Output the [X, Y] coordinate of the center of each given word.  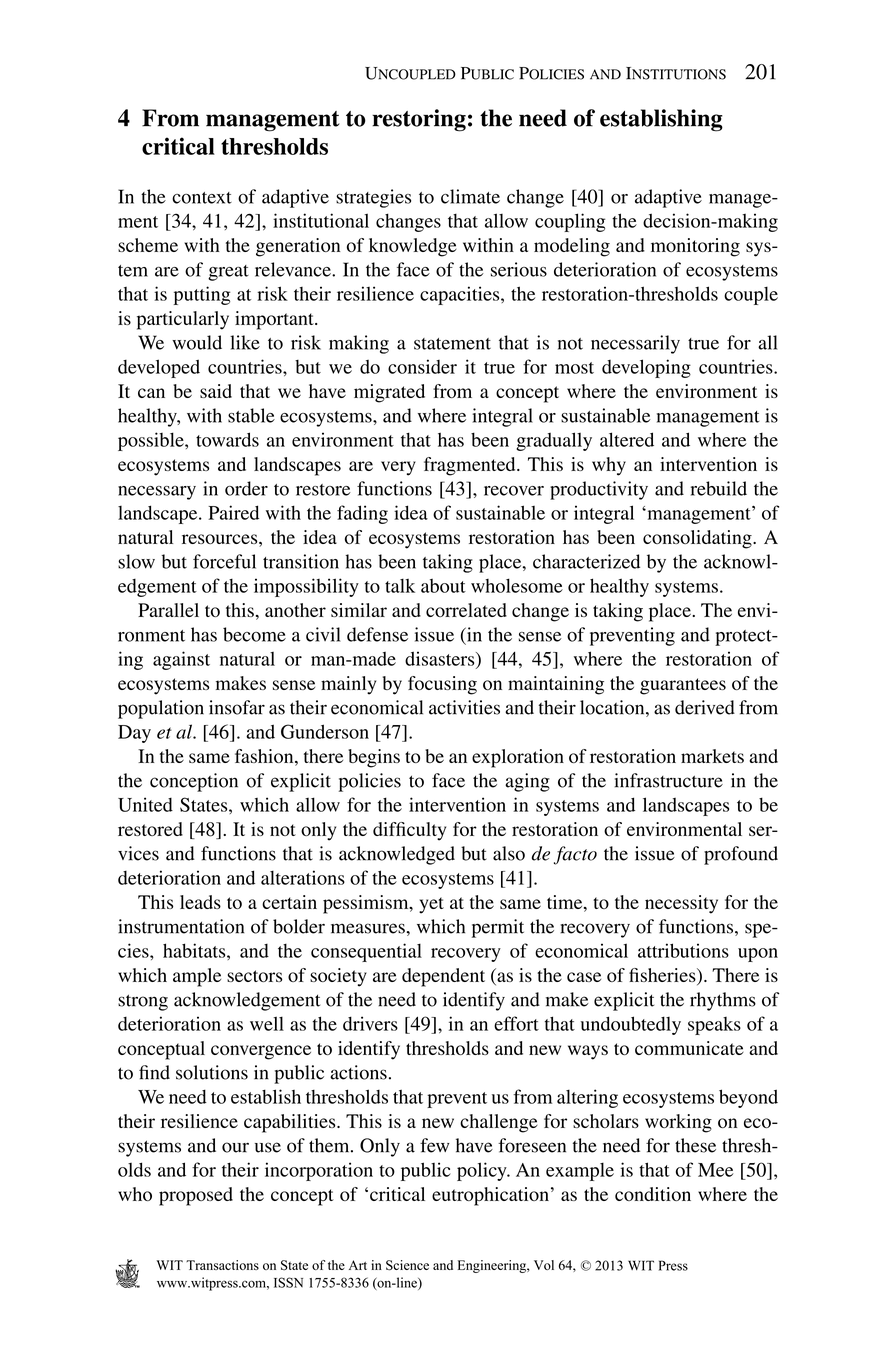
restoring [419, 120]
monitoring [695, 247]
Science [407, 1265]
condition [653, 1194]
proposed [196, 1196]
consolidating [698, 539]
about [443, 586]
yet [431, 905]
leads [200, 902]
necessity [681, 904]
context [202, 198]
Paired [233, 512]
